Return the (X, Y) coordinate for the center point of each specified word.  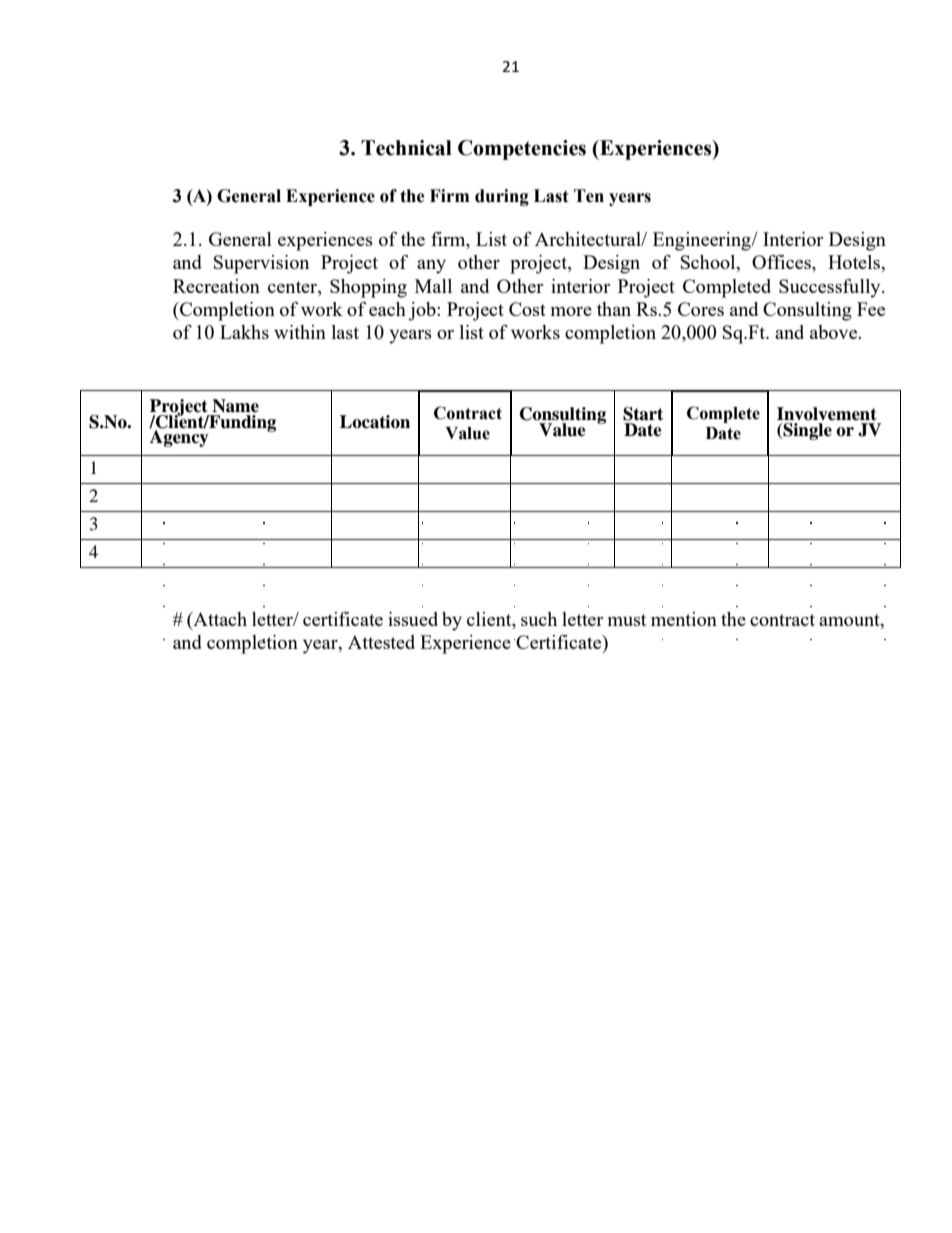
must (627, 620)
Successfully (831, 288)
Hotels (855, 262)
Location (375, 422)
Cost (527, 309)
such (539, 619)
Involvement (827, 414)
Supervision (261, 264)
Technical (406, 148)
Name (235, 406)
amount (850, 620)
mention (684, 619)
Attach (219, 619)
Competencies (522, 150)
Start (643, 414)
